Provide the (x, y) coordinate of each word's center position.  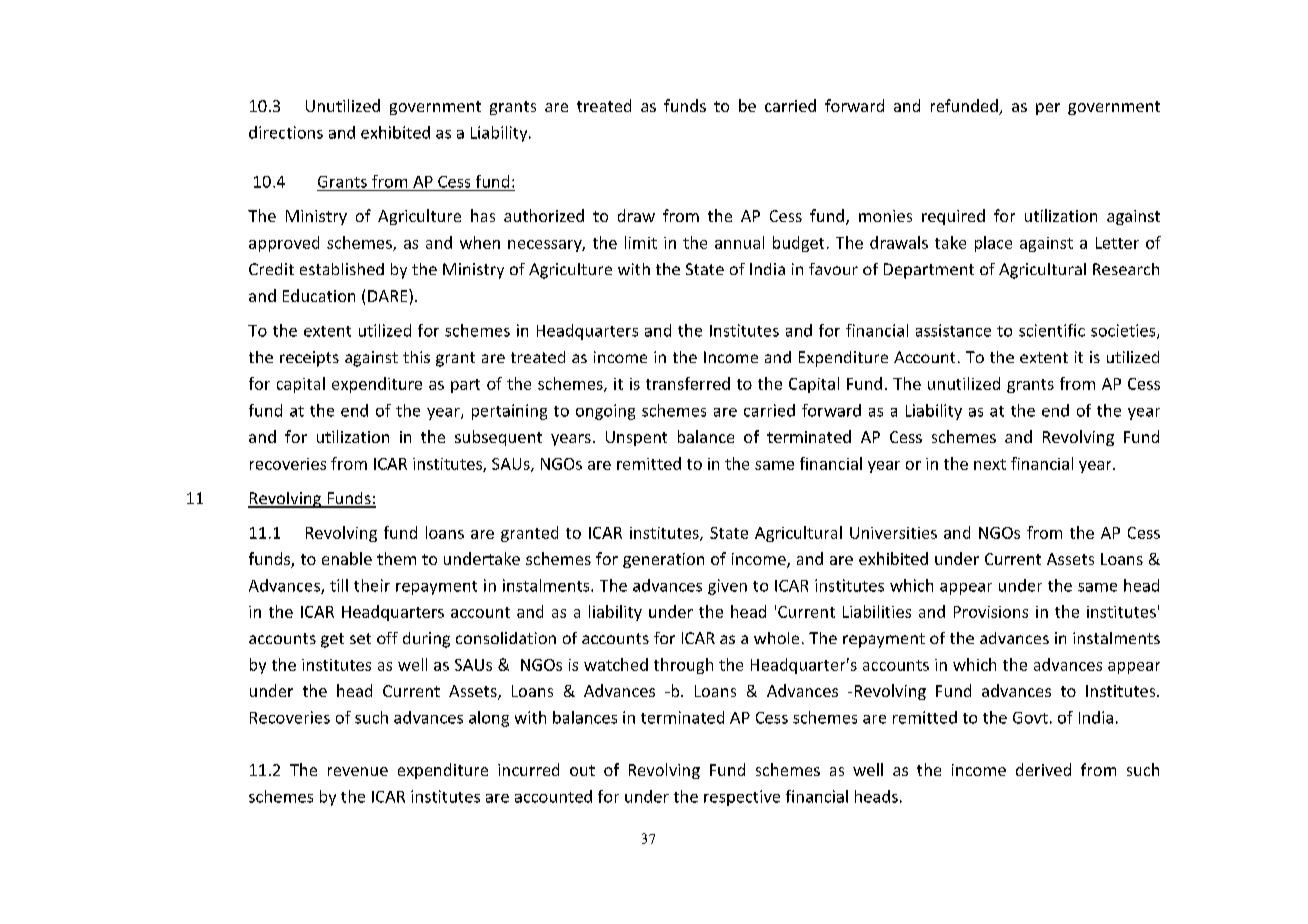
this (416, 357)
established (342, 269)
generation (663, 560)
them (396, 558)
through (683, 666)
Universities (893, 533)
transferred (688, 383)
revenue (358, 771)
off (387, 638)
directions (286, 132)
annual (739, 242)
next (990, 464)
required (953, 217)
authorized (544, 215)
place (993, 244)
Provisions (991, 612)
